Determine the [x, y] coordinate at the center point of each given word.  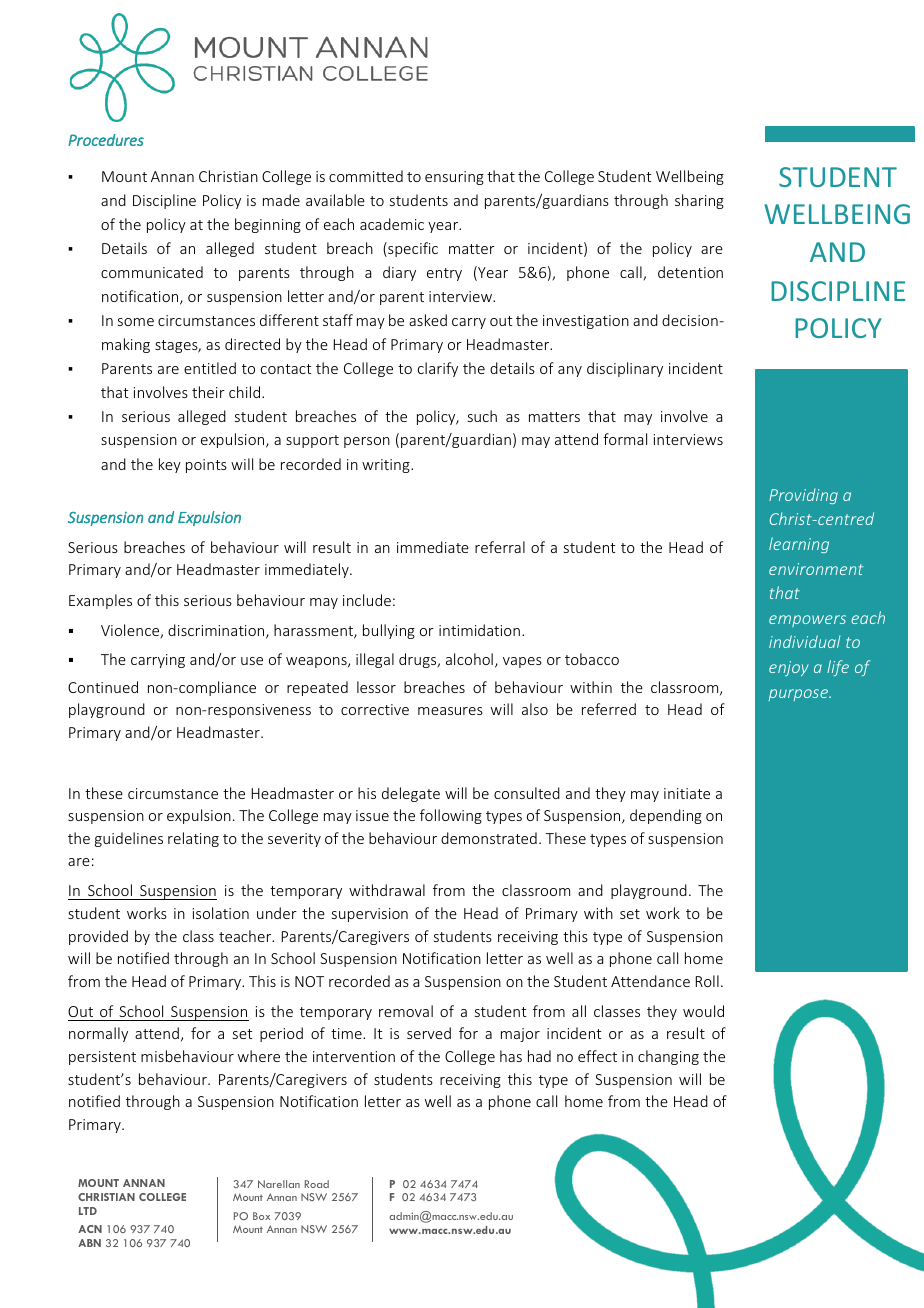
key [170, 465]
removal [406, 1011]
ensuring [454, 178]
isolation [221, 913]
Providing [803, 496]
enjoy [789, 668]
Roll [707, 981]
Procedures [106, 140]
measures [450, 711]
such [482, 416]
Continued [103, 687]
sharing [699, 201]
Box [261, 1216]
